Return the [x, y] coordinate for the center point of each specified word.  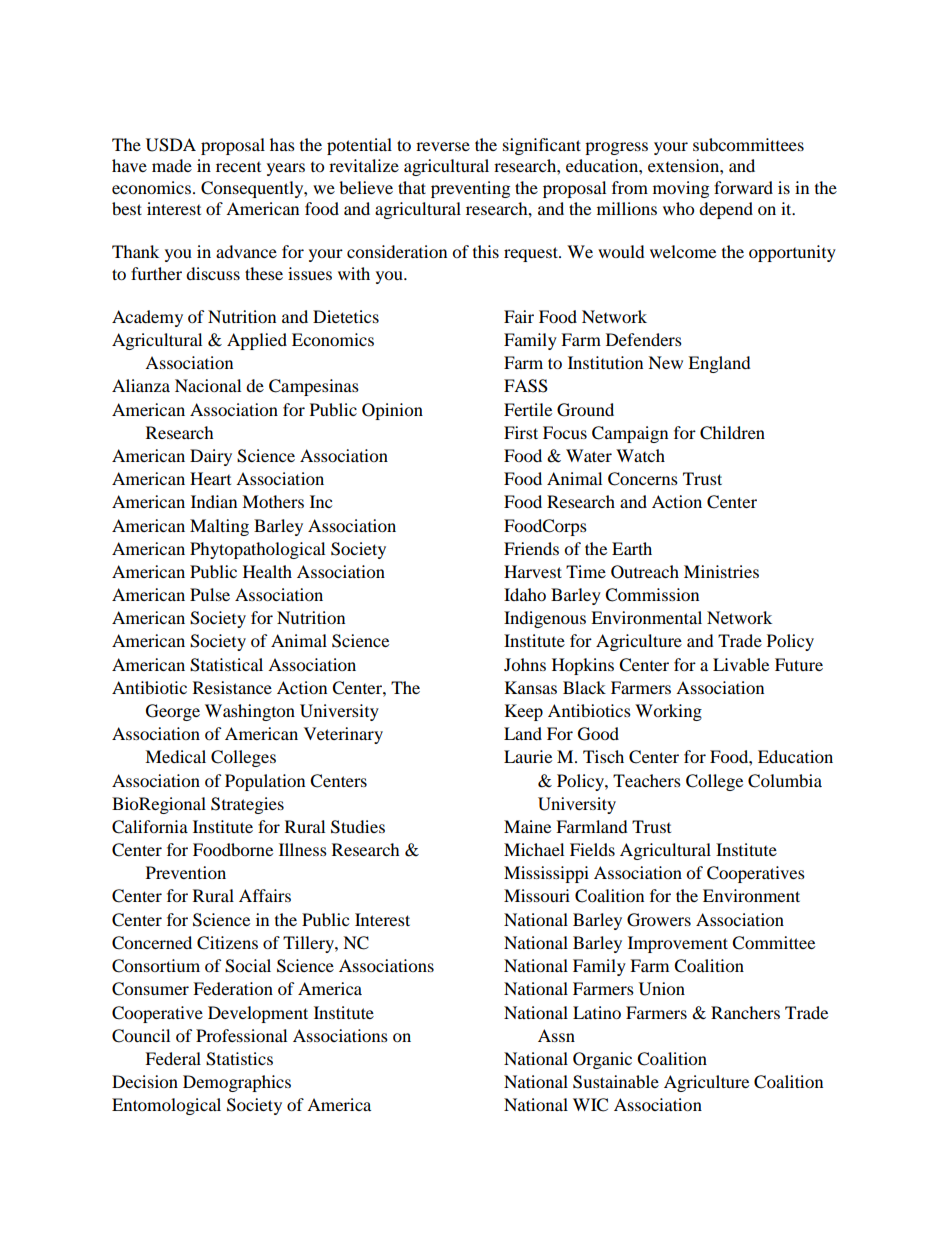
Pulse [210, 594]
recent [238, 167]
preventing [470, 189]
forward [743, 187]
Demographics [237, 1083]
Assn [556, 1035]
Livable [741, 664]
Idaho [525, 594]
